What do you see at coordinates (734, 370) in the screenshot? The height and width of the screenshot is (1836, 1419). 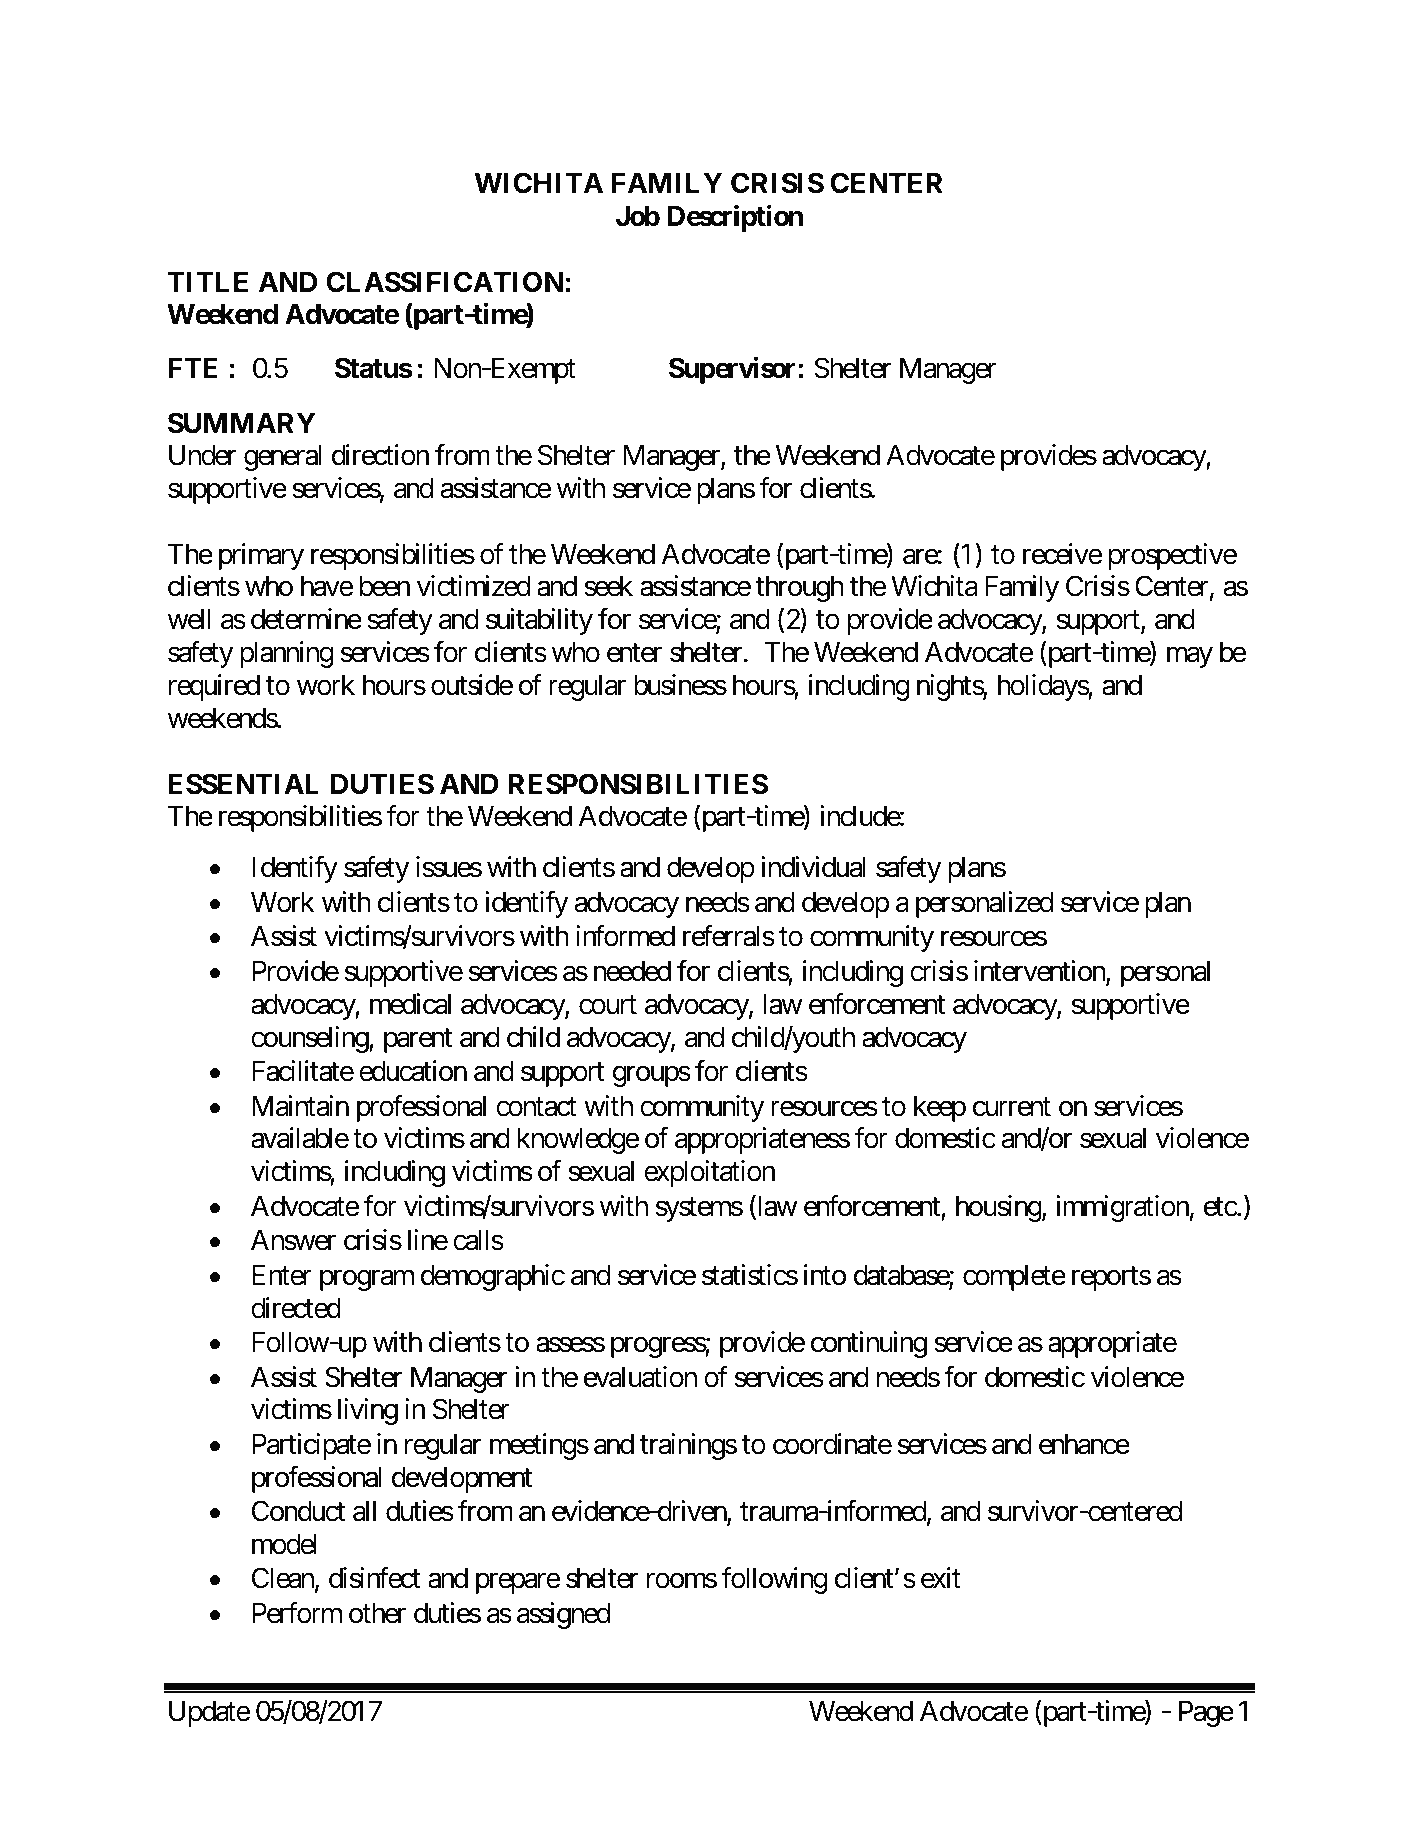 I see `Supervisor` at bounding box center [734, 370].
